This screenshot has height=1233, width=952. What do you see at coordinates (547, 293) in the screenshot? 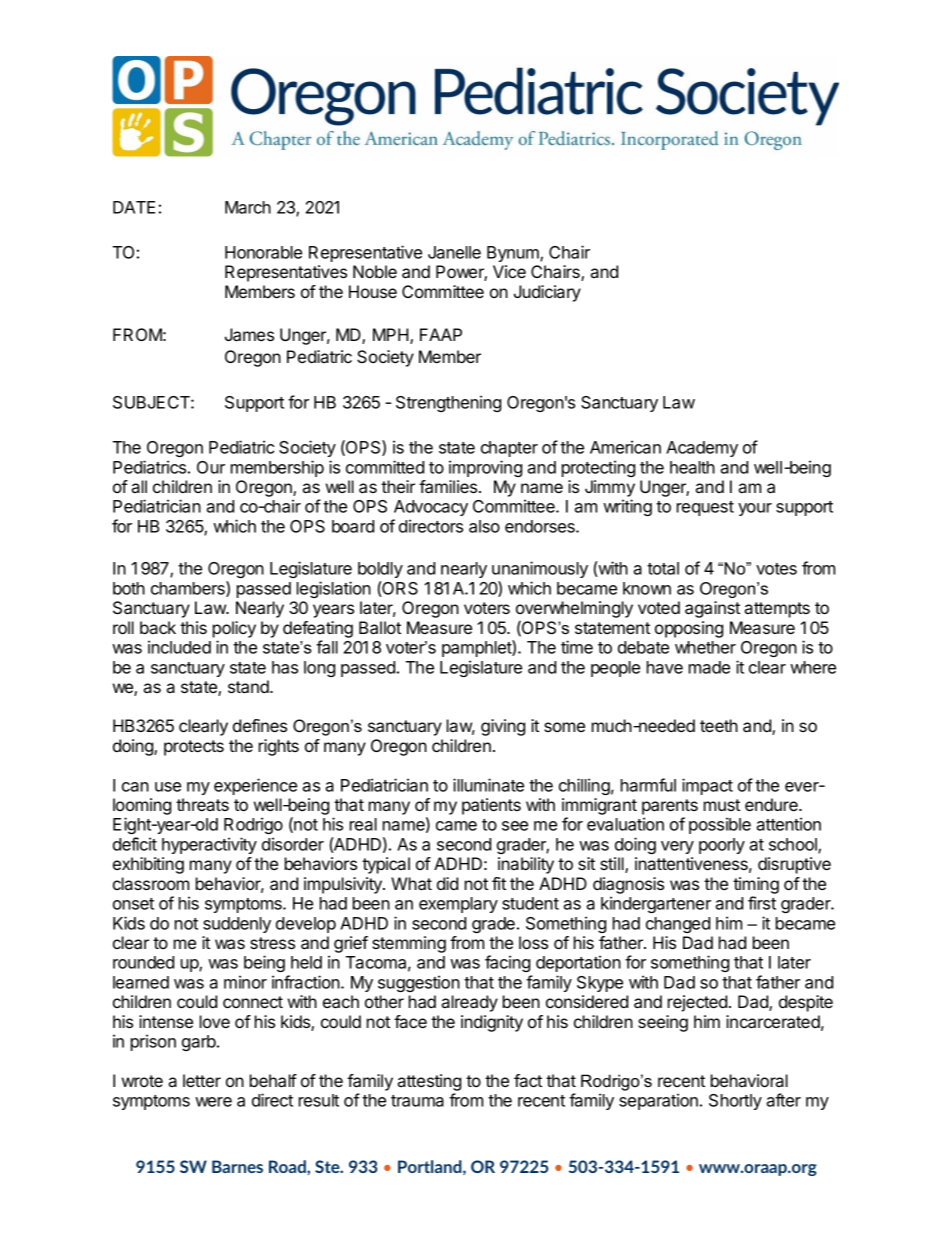
I see `Judiciary` at bounding box center [547, 293].
